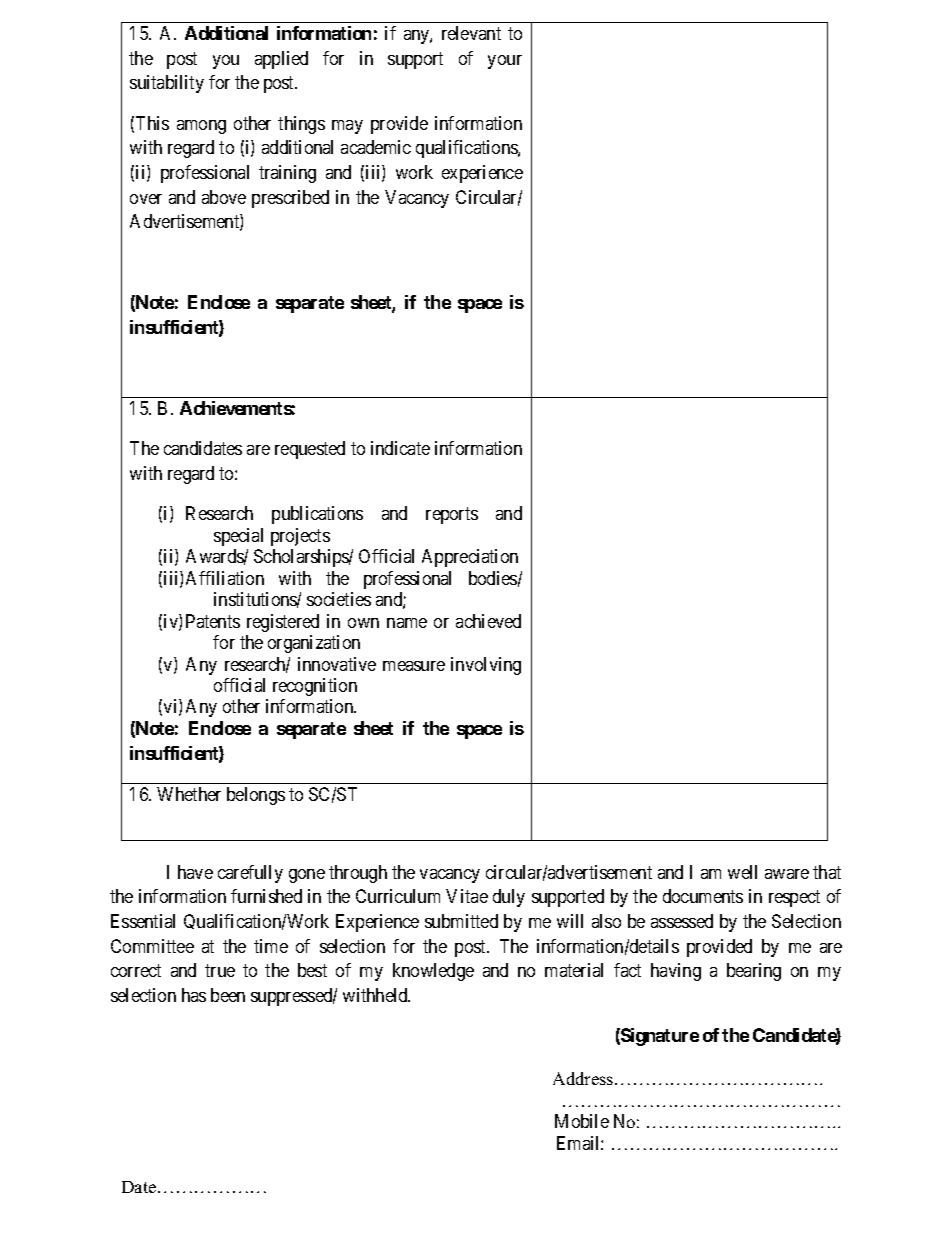 This screenshot has height=1233, width=952. What do you see at coordinates (224, 197) in the screenshot?
I see `above` at bounding box center [224, 197].
